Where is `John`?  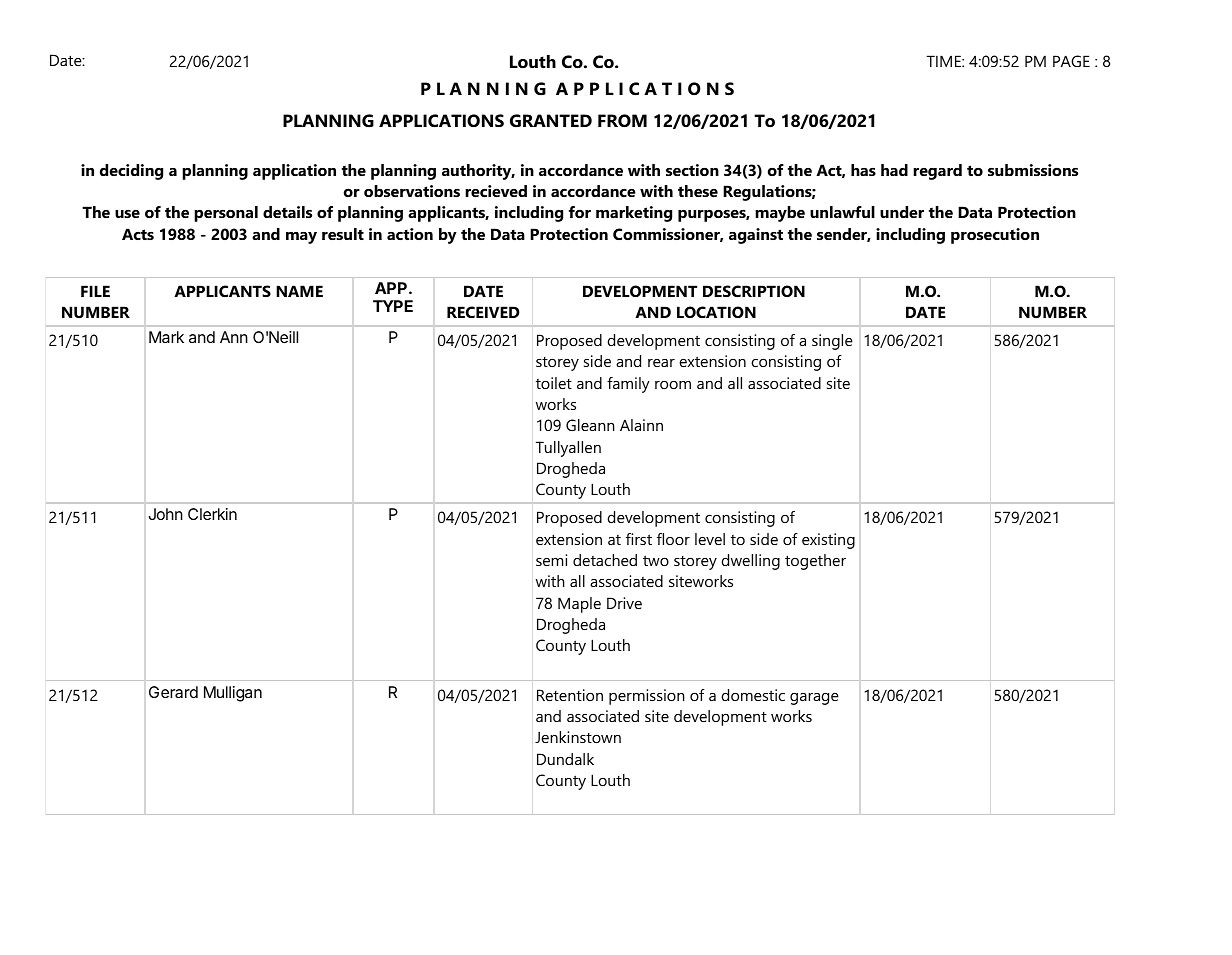 John is located at coordinates (165, 514).
